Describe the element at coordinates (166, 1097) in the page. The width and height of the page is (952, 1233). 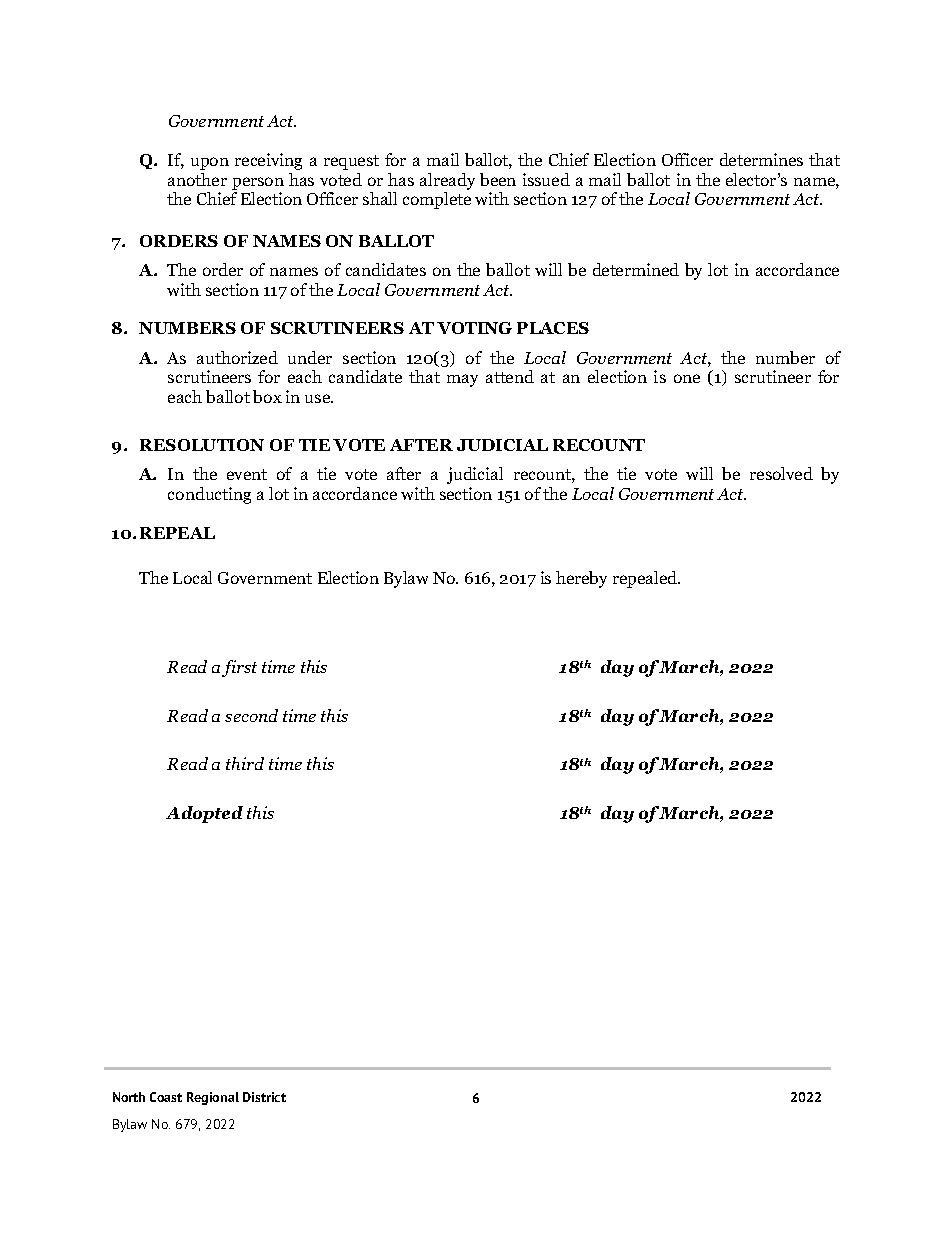
I see `Coast` at that location.
